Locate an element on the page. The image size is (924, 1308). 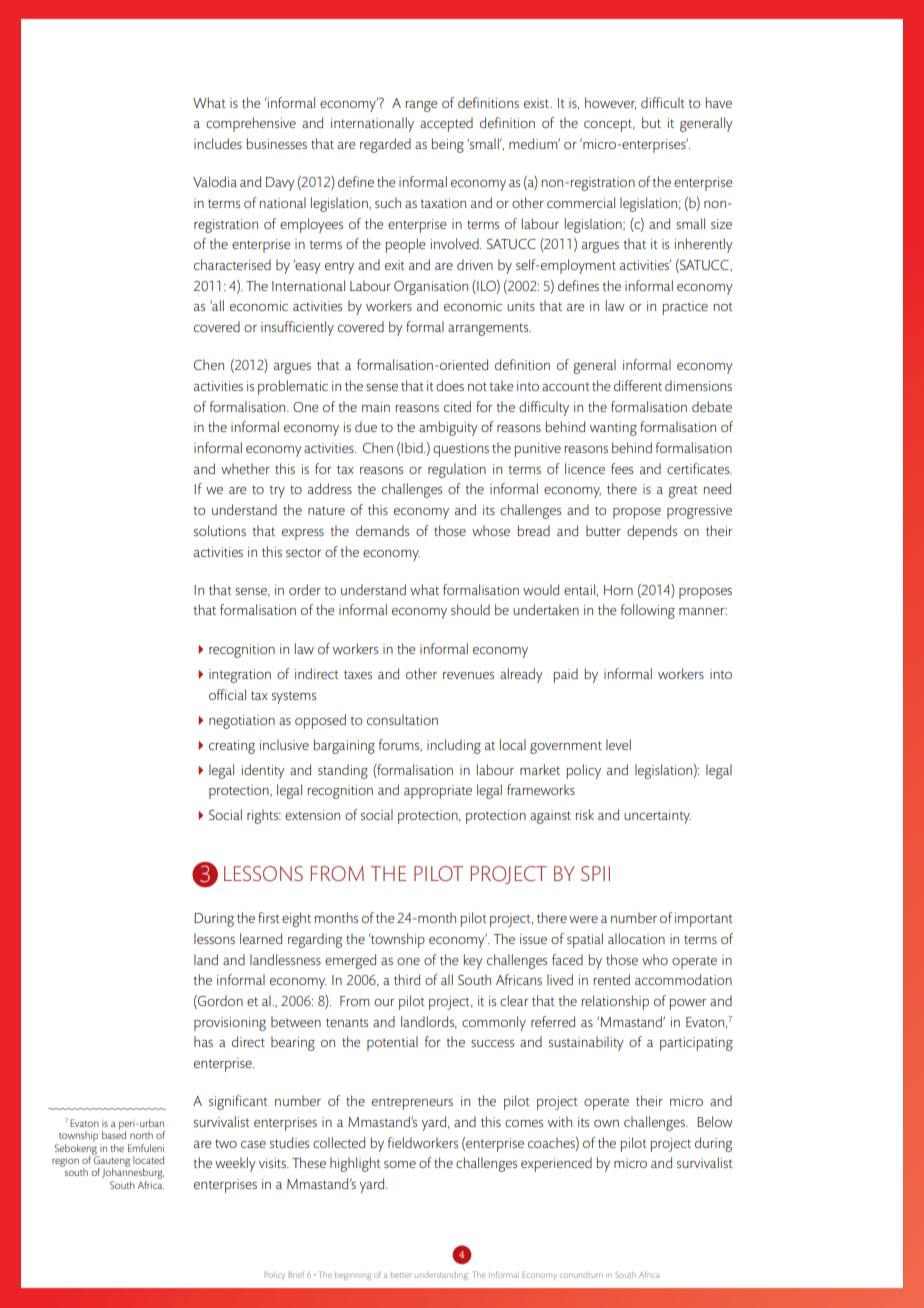
uncertainty is located at coordinates (657, 817).
